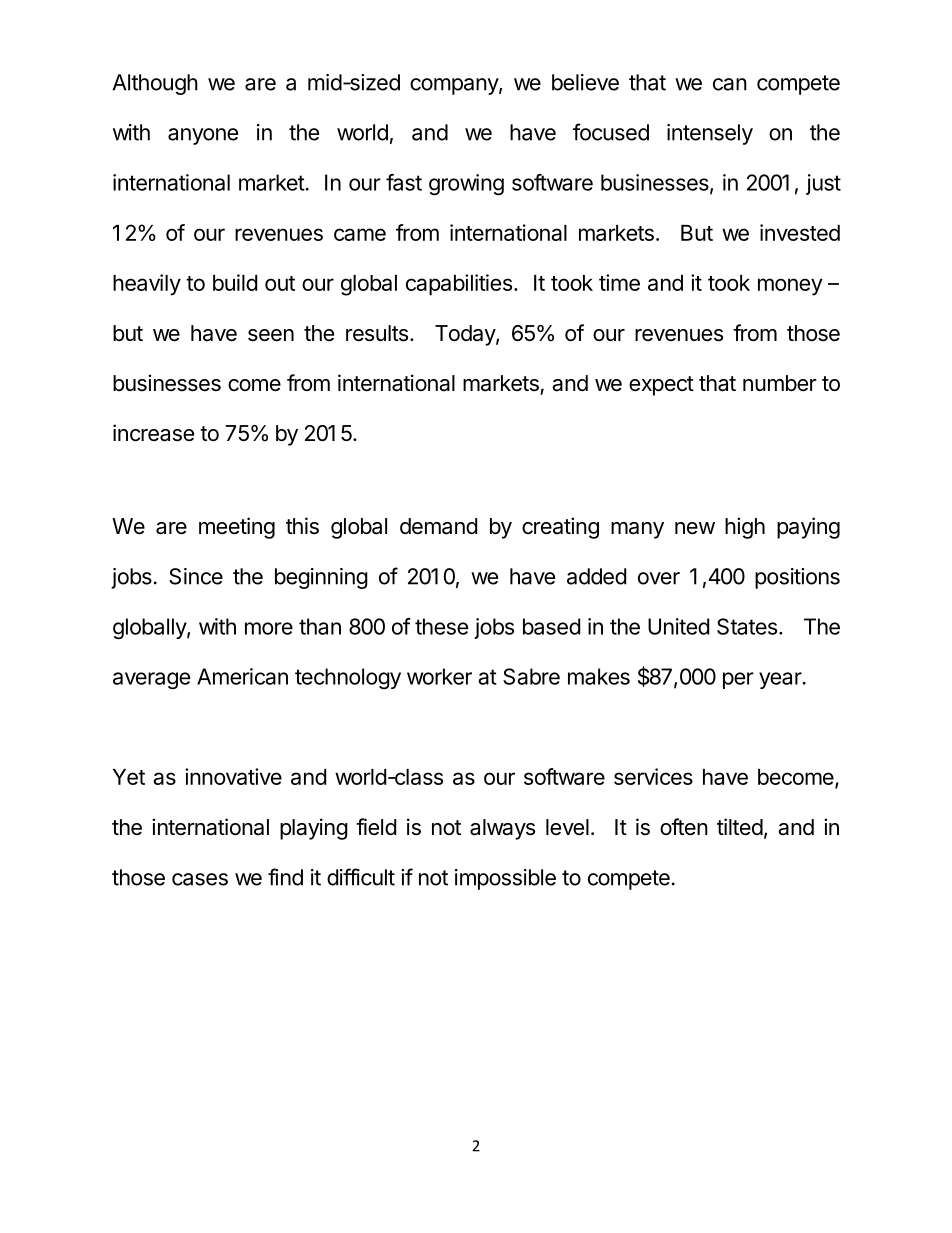 This screenshot has height=1233, width=952. I want to click on per, so click(738, 680).
